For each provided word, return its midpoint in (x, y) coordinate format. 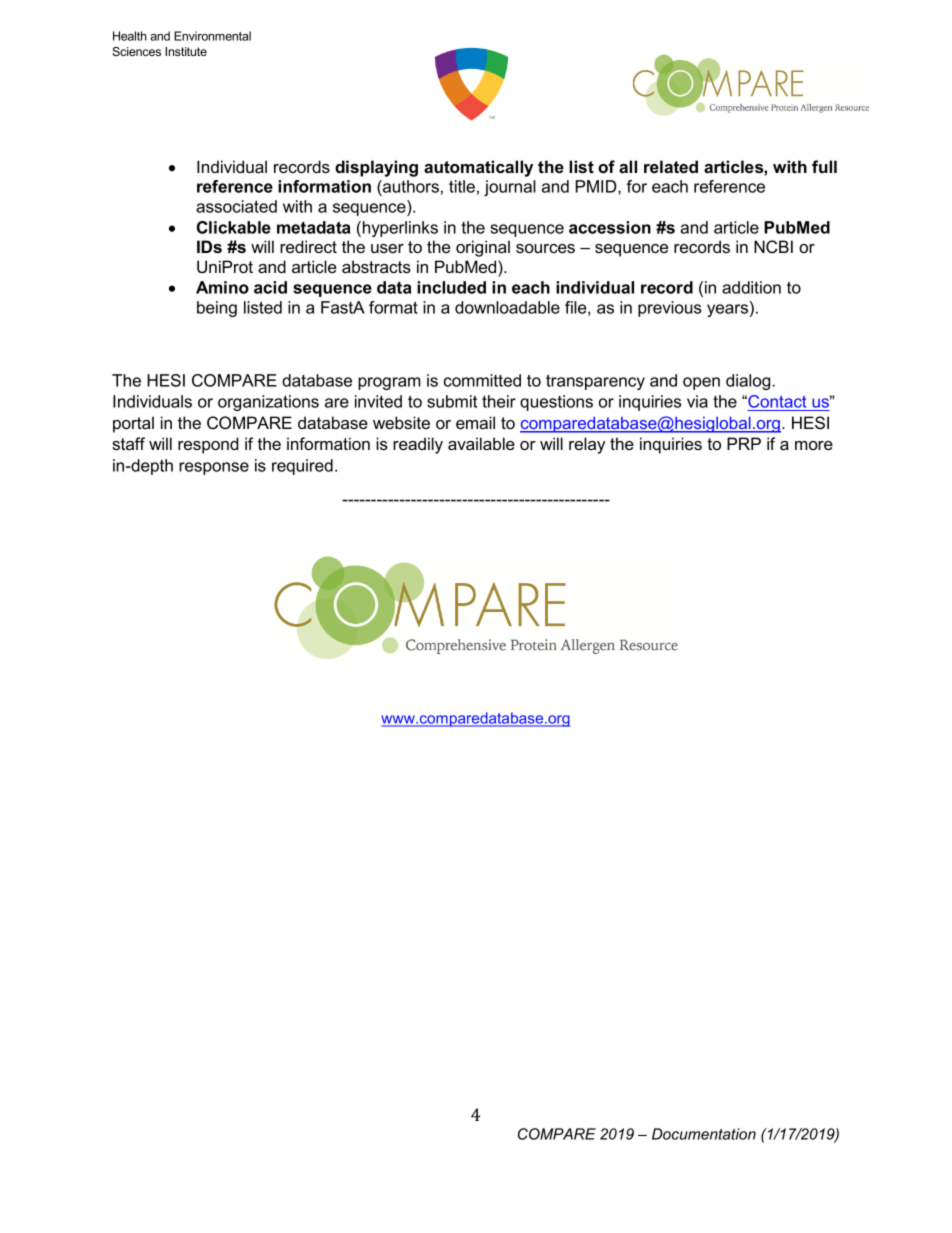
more (814, 445)
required (302, 467)
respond (208, 445)
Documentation (704, 1134)
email (475, 422)
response (214, 468)
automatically (478, 168)
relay (587, 445)
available (481, 443)
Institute (186, 51)
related (671, 166)
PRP (744, 443)
